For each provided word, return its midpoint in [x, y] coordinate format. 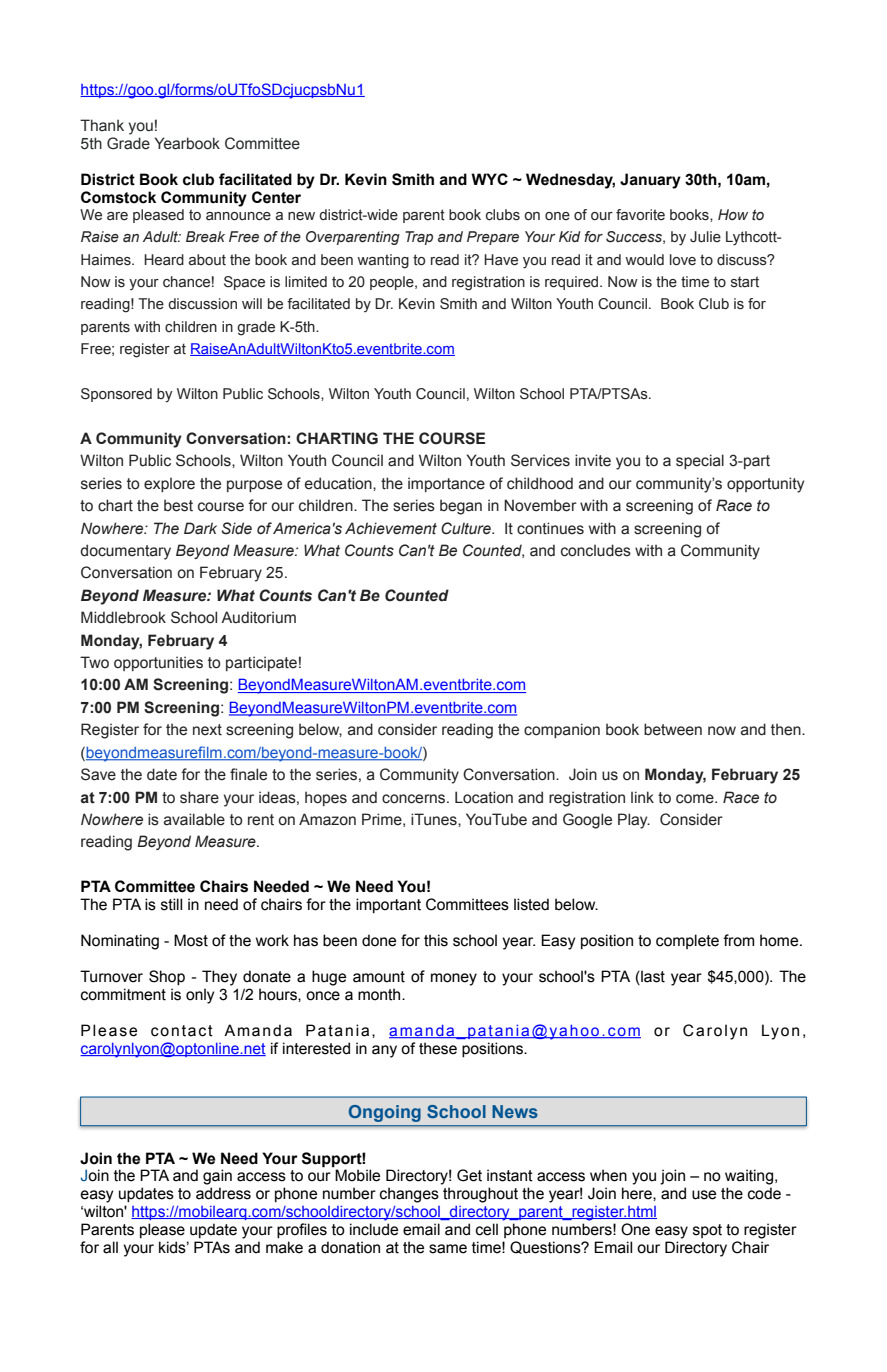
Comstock [118, 197]
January [650, 181]
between [673, 729]
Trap [419, 238]
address [223, 1193]
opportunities [158, 663]
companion [562, 730]
